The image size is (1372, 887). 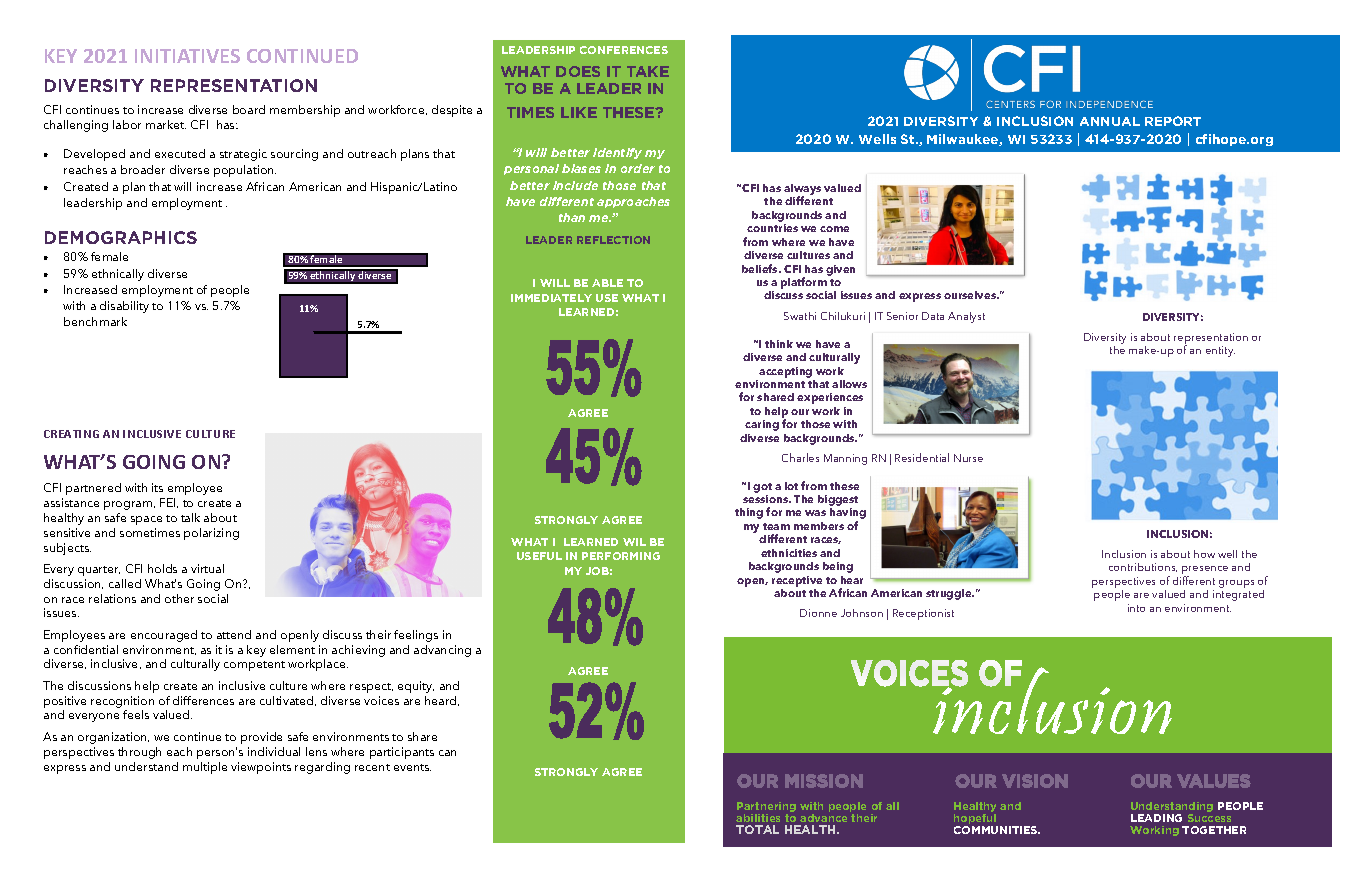 I want to click on REFLECTION, so click(x=613, y=240).
